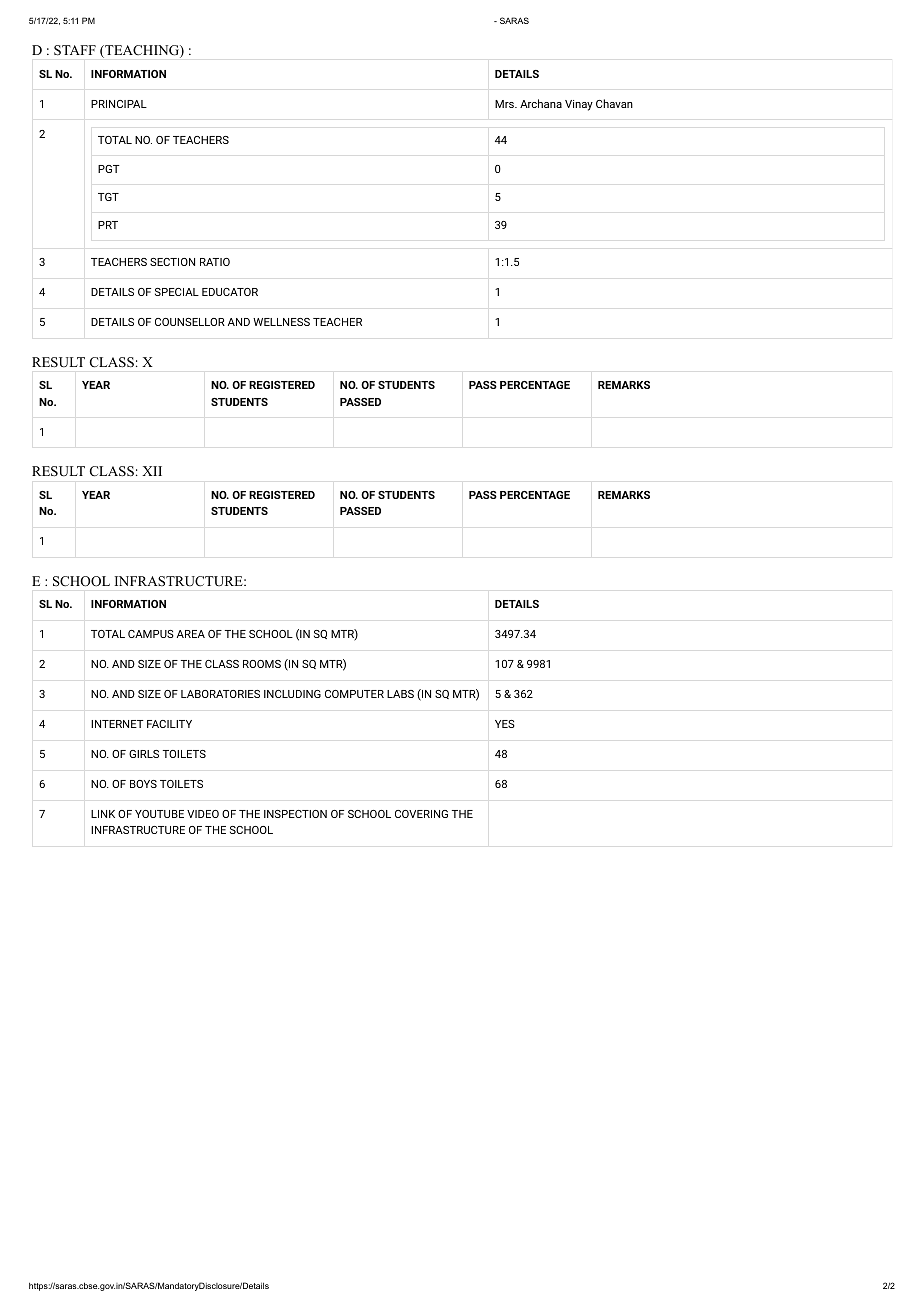  Describe the element at coordinates (295, 814) in the screenshot. I see `INSPECTION` at that location.
